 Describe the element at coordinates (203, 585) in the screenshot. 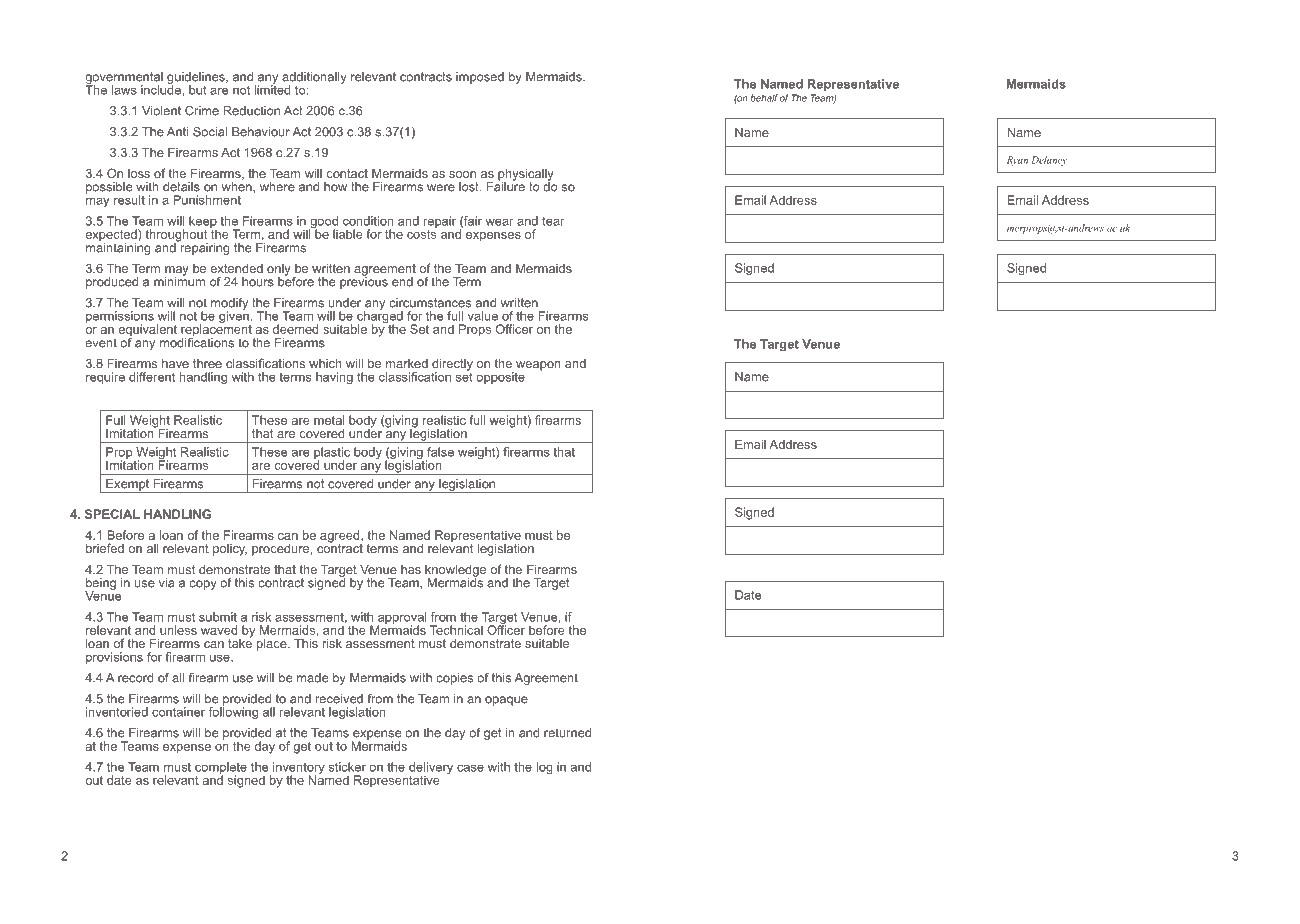

I see `copy` at that location.
